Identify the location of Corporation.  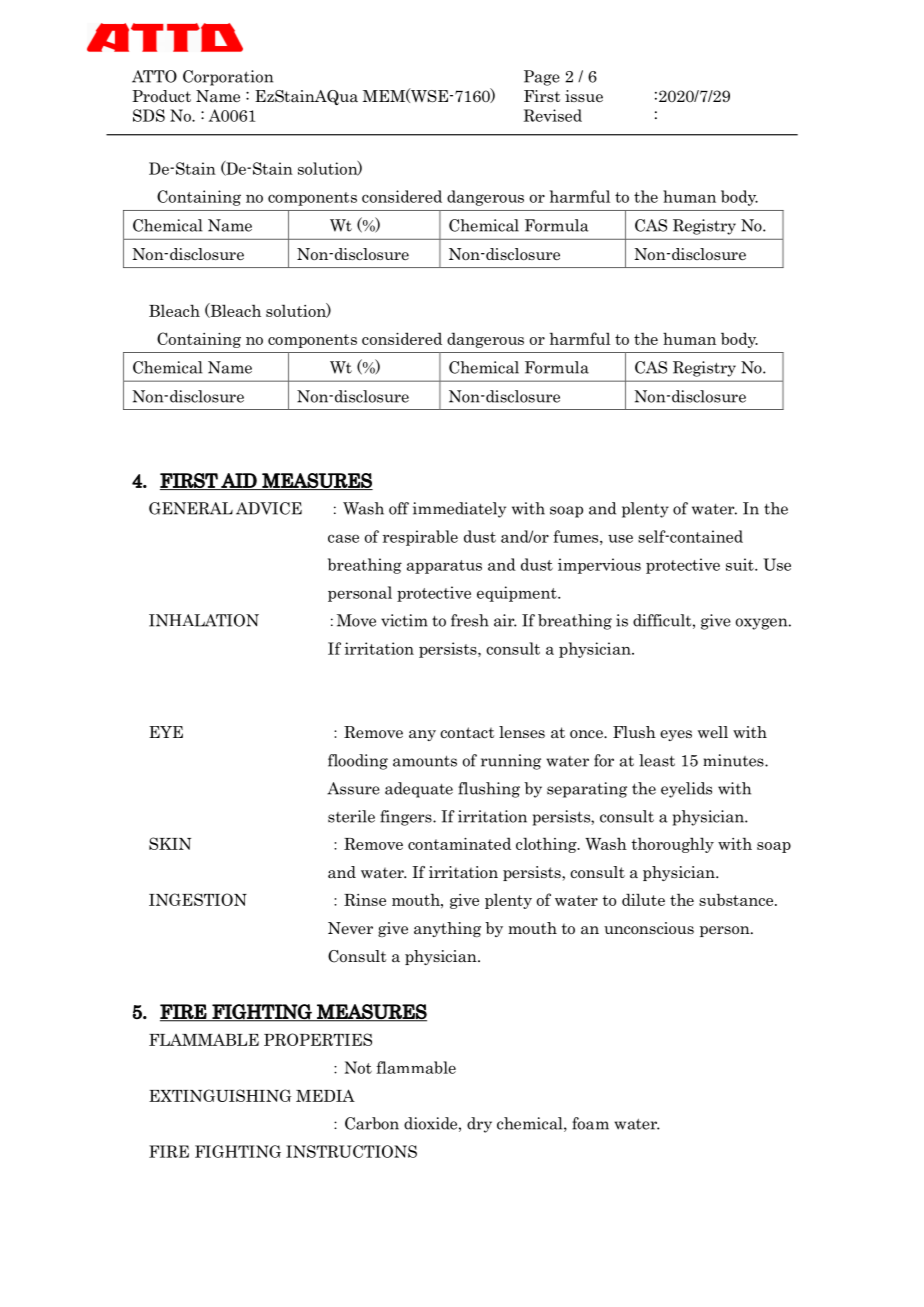
(228, 78).
